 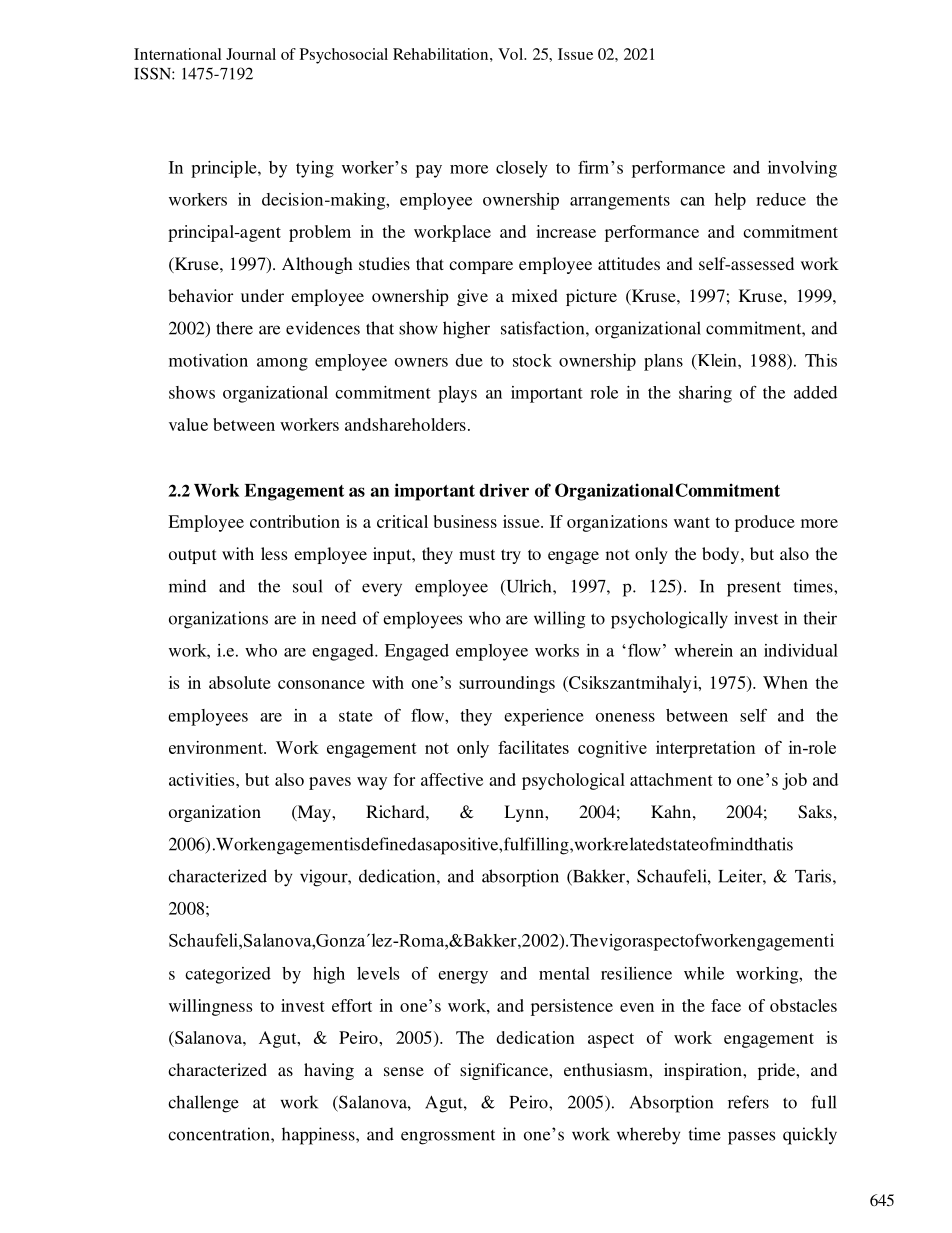 I want to click on refers, so click(x=748, y=1102).
